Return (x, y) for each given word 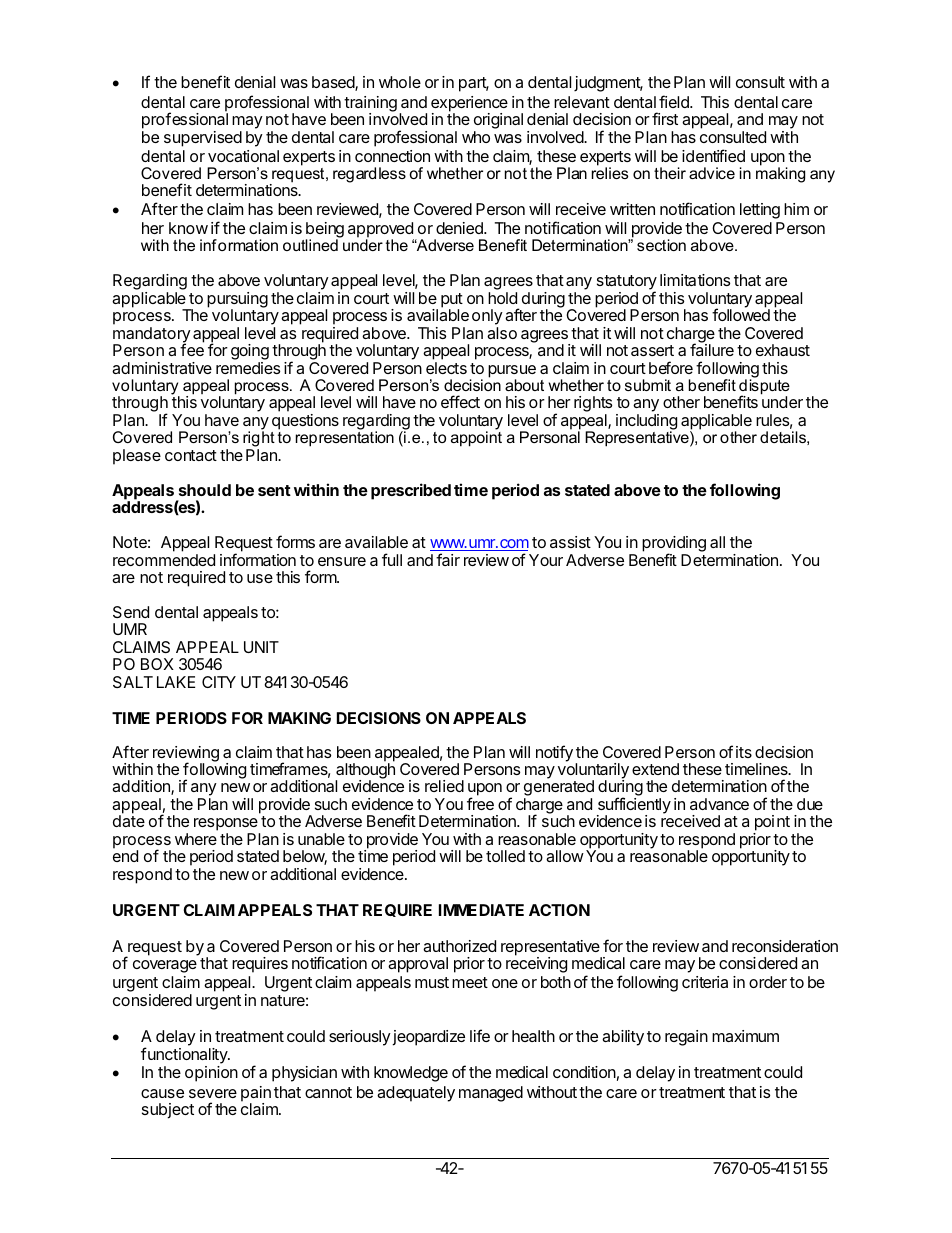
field (675, 101)
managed (491, 1094)
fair (448, 559)
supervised (203, 139)
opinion (211, 1074)
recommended (164, 560)
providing (674, 545)
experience (469, 105)
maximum (745, 1036)
